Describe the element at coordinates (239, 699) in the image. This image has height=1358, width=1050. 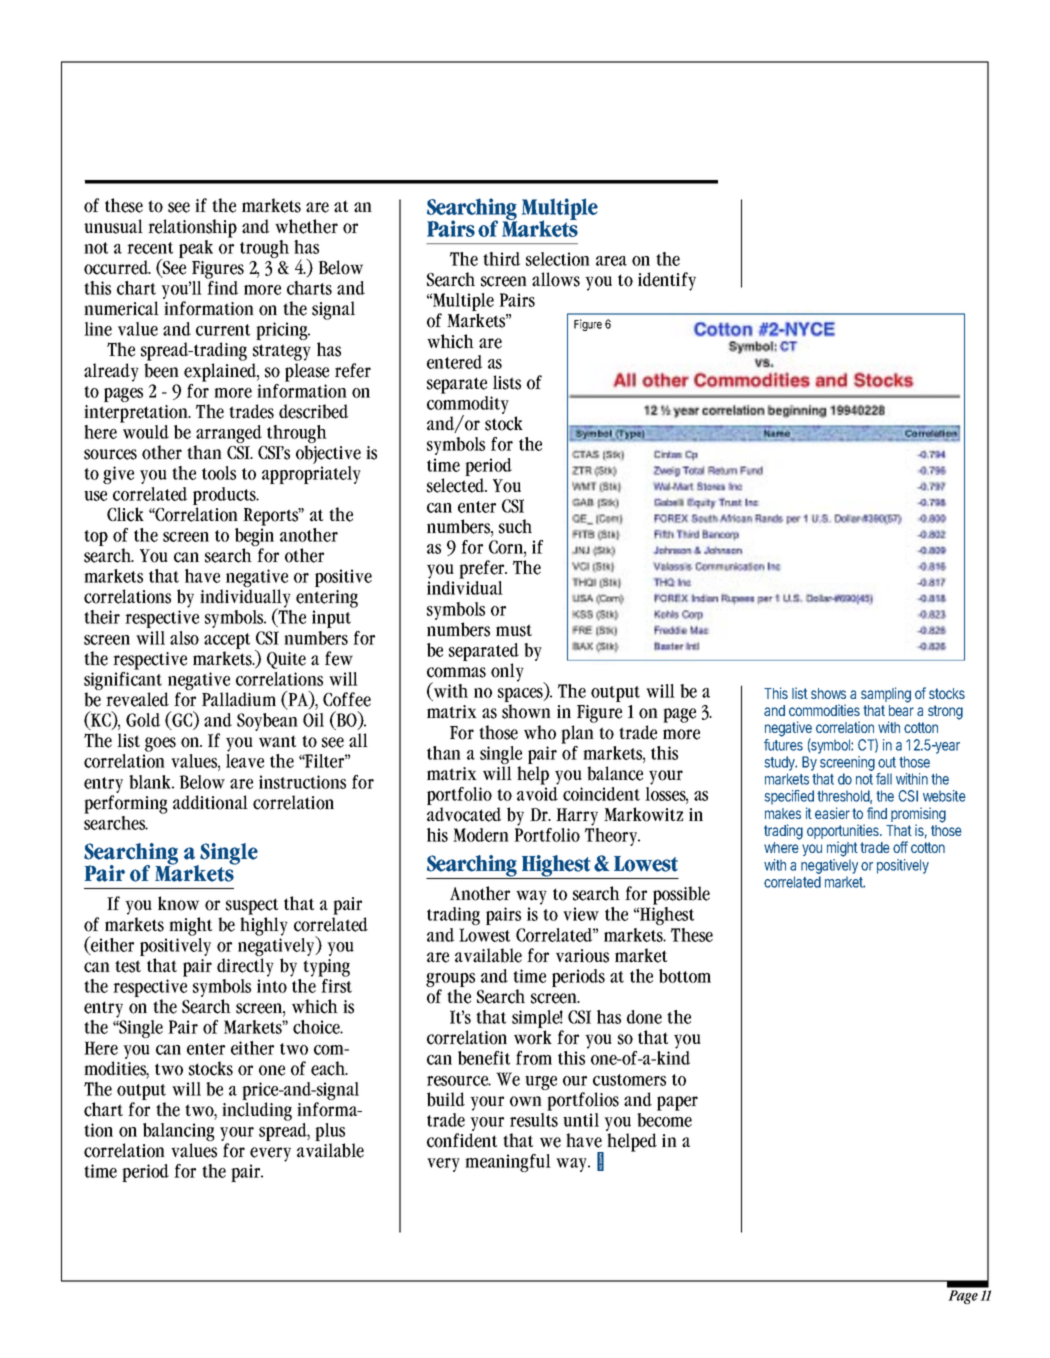
I see `Palladium` at that location.
